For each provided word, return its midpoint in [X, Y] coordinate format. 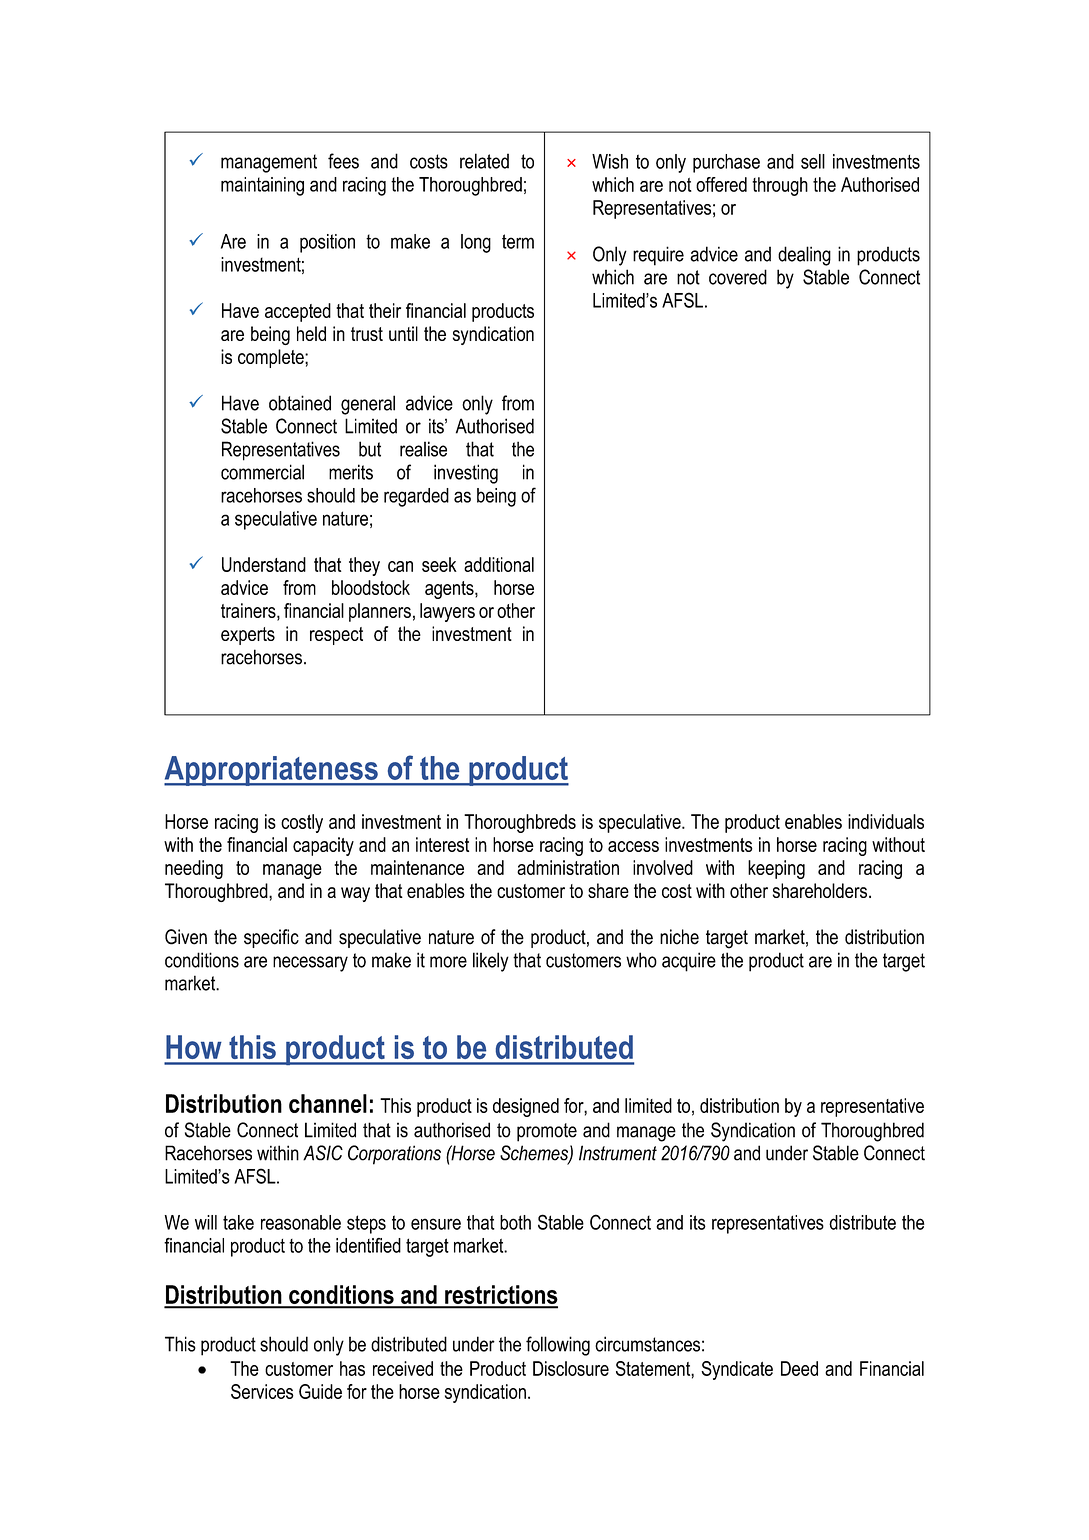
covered [738, 277]
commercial [262, 472]
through [780, 186]
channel [328, 1103]
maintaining [262, 186]
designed [526, 1107]
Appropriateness [272, 771]
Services [262, 1391]
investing [466, 474]
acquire [689, 962]
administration [568, 867]
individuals [886, 821]
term [518, 241]
